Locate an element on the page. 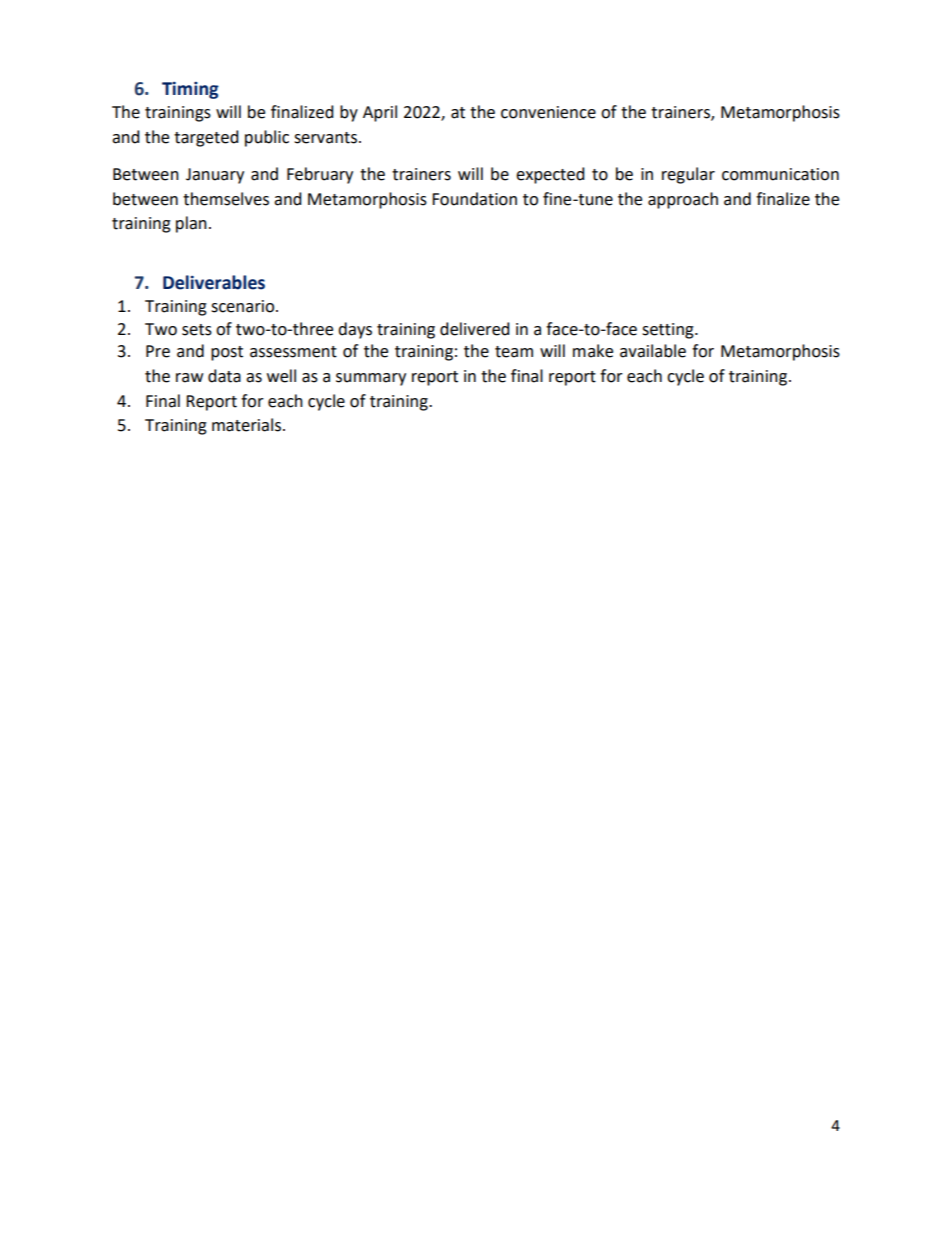 This page has width=952, height=1233. regular is located at coordinates (688, 175).
